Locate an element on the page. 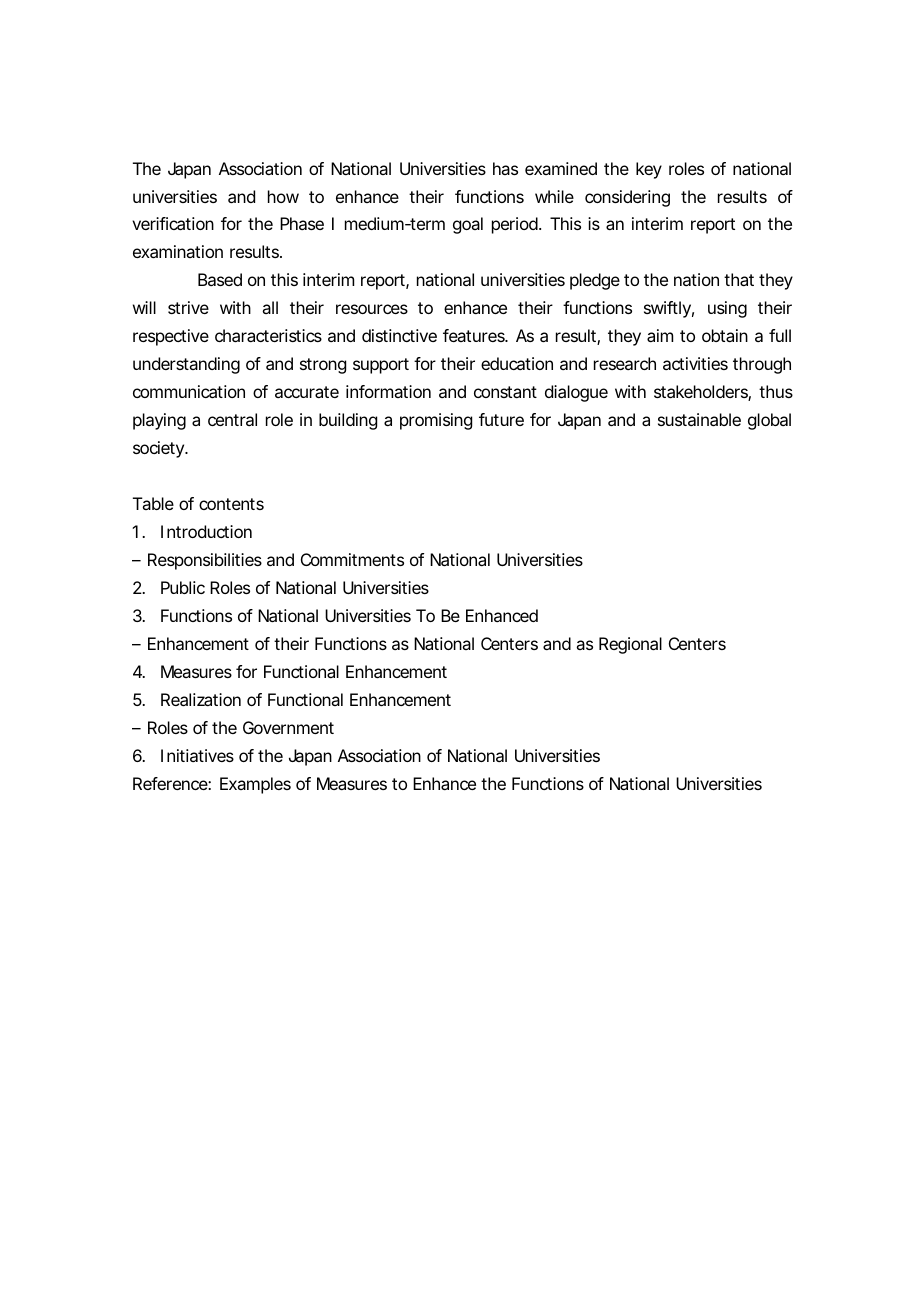  Initiatives is located at coordinates (197, 755).
